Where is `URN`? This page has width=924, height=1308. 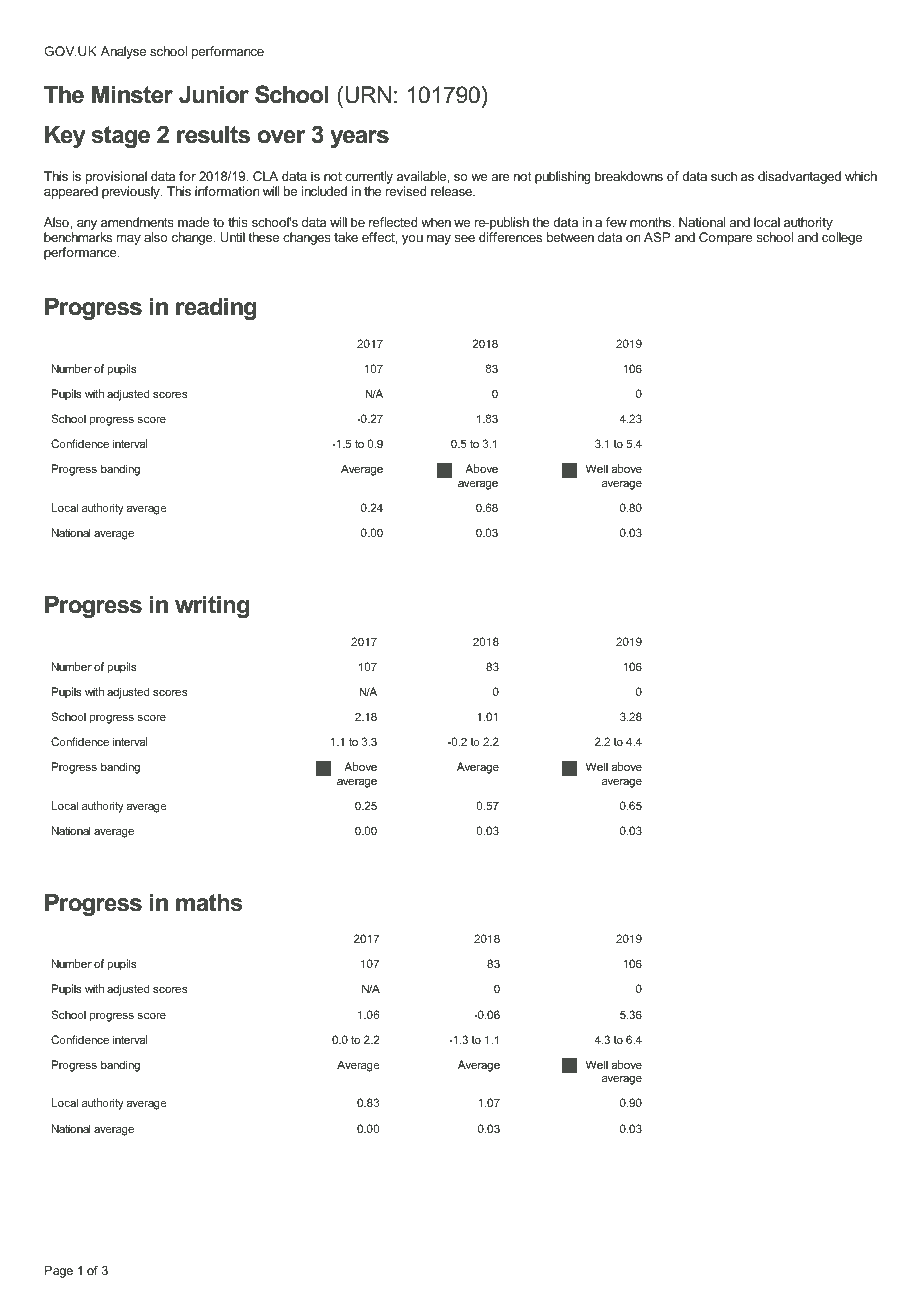
URN is located at coordinates (368, 95).
